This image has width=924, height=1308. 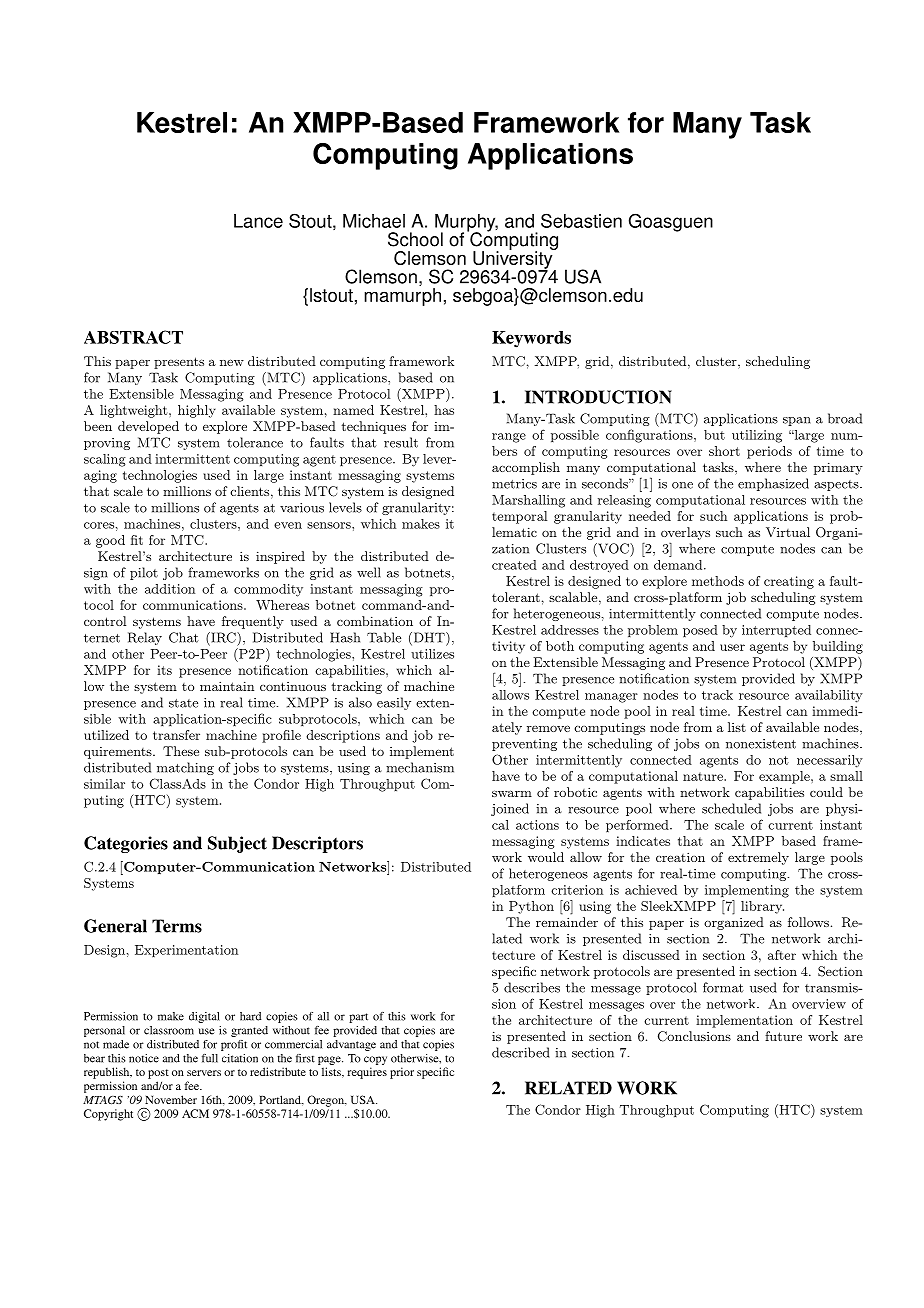 What do you see at coordinates (732, 647) in the image?
I see `user` at bounding box center [732, 647].
